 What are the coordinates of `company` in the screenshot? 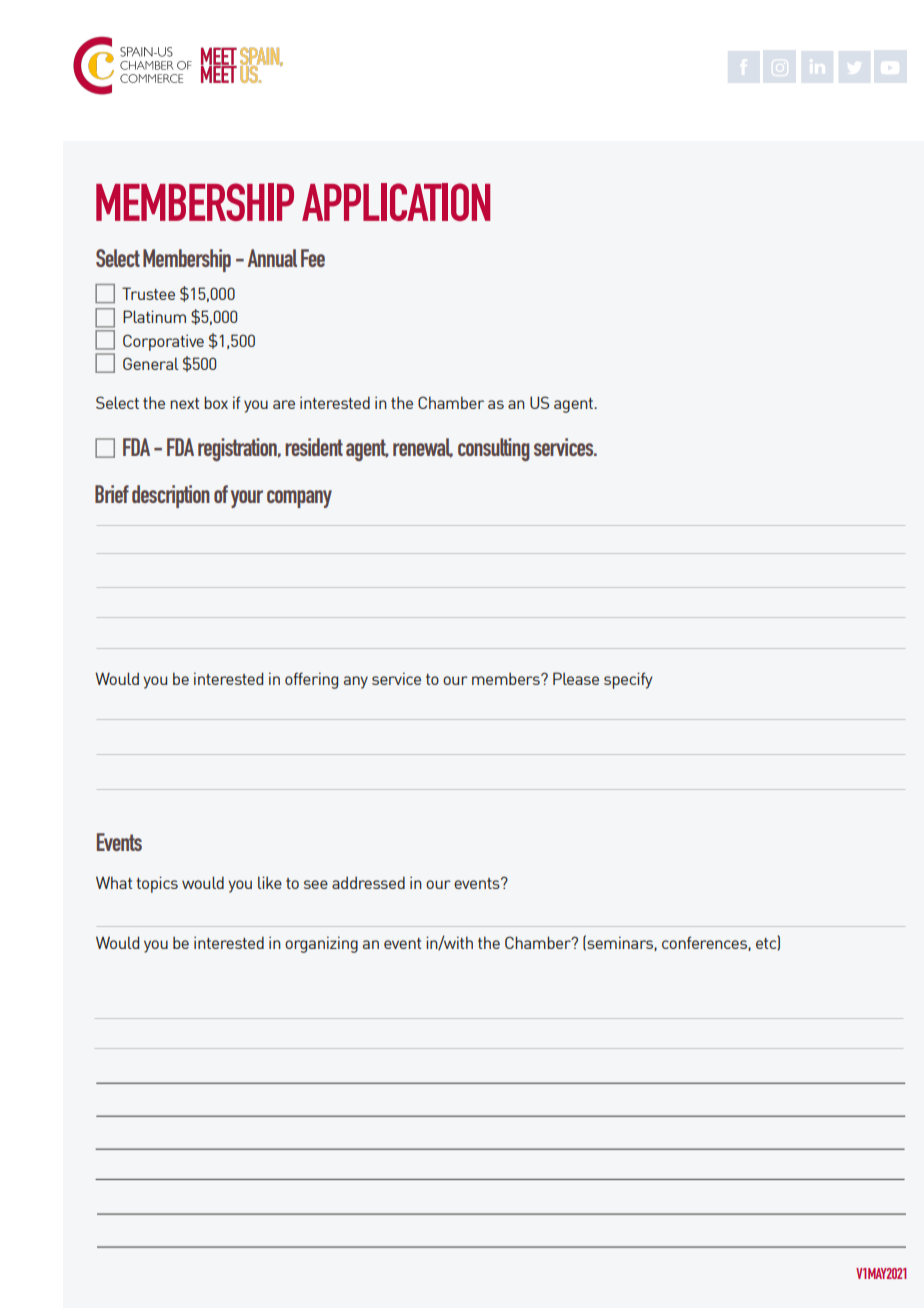 It's located at (299, 499).
